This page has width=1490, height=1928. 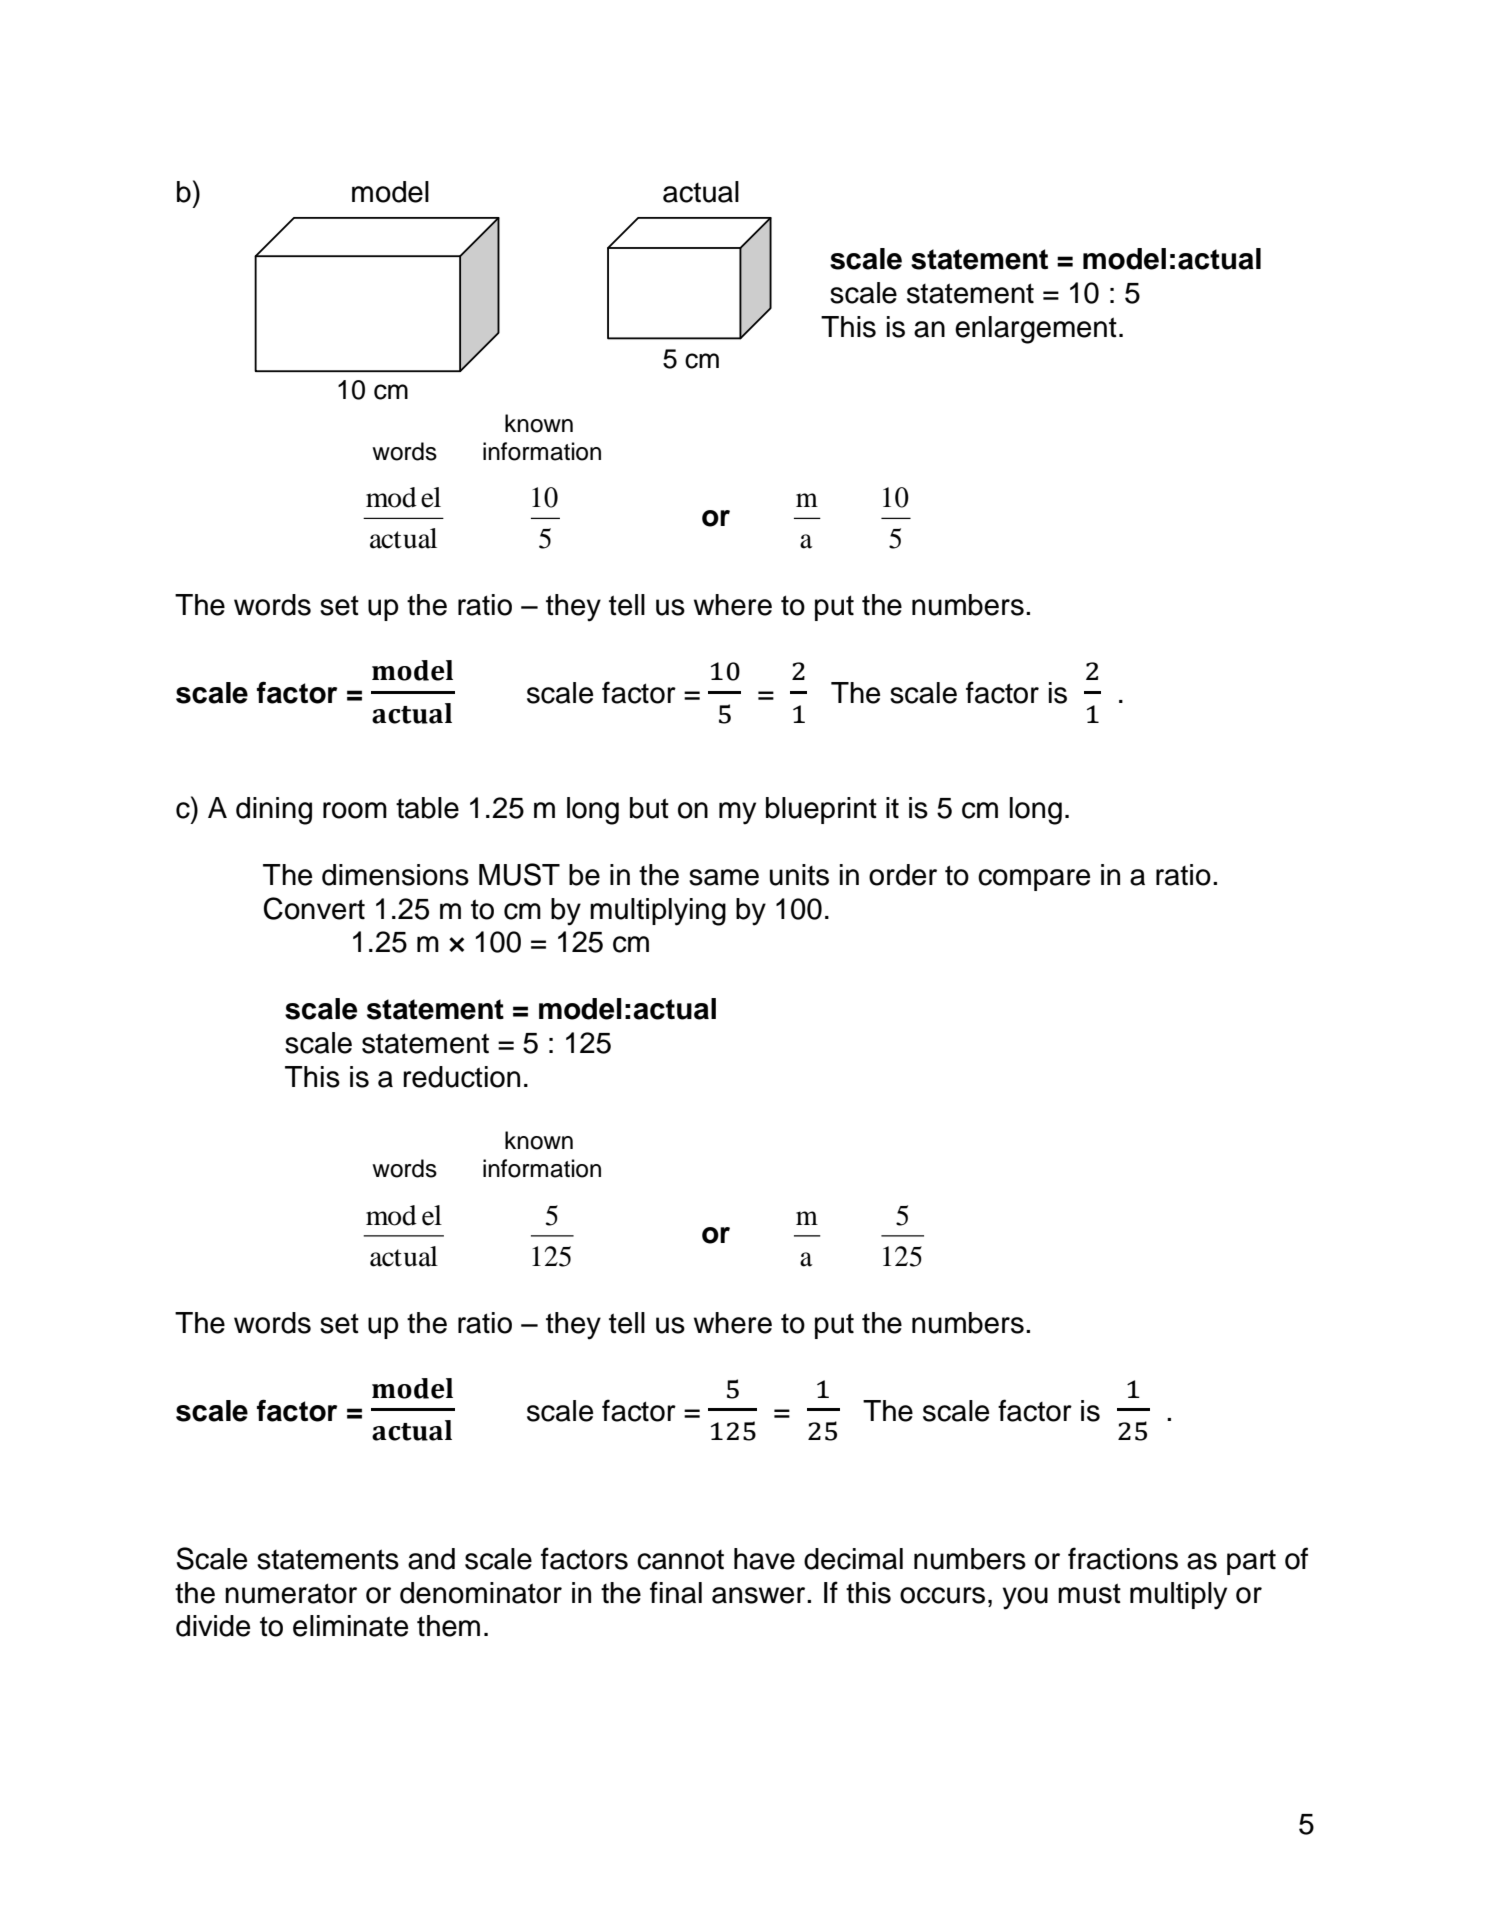 I want to click on same, so click(x=724, y=877).
